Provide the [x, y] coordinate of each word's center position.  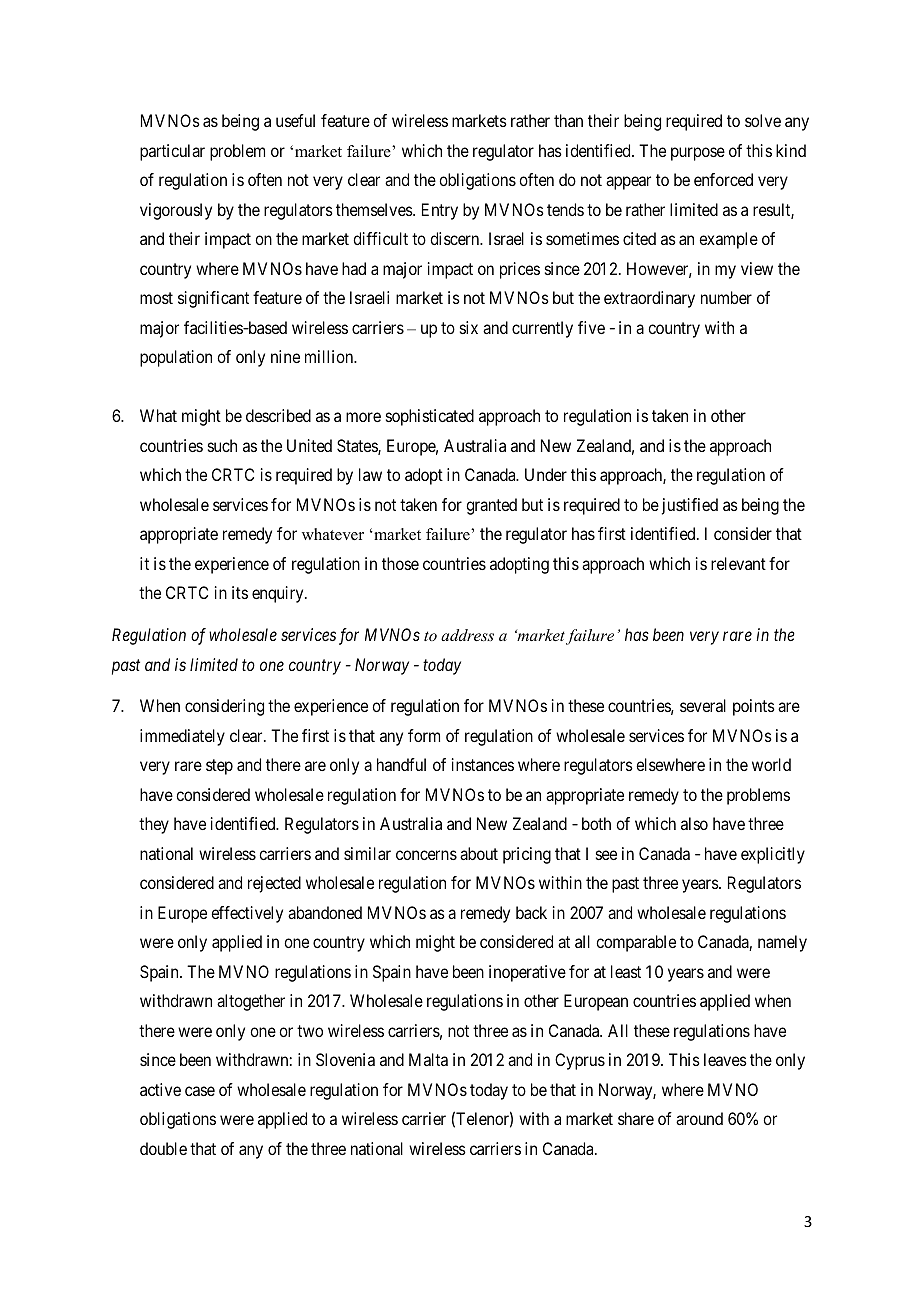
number [726, 297]
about [479, 853]
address [467, 635]
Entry [440, 211]
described [278, 415]
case [200, 1091]
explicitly [773, 855]
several [703, 705]
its [240, 592]
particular [172, 152]
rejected [274, 884]
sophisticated [430, 417]
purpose [698, 154]
